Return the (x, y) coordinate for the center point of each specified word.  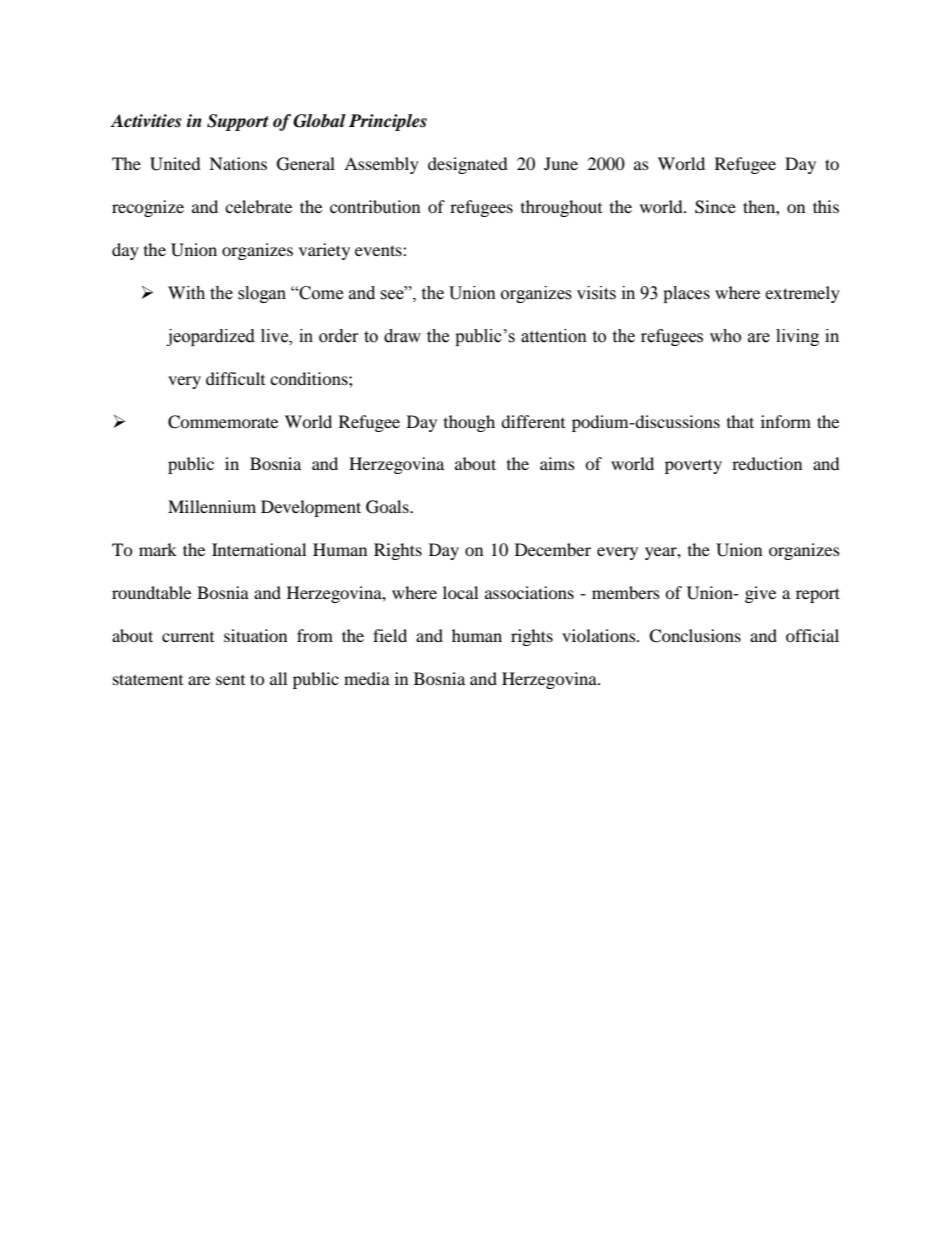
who (725, 336)
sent (230, 680)
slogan (262, 294)
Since (715, 207)
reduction (767, 463)
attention (554, 336)
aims (557, 463)
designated (468, 165)
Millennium (212, 506)
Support (238, 122)
